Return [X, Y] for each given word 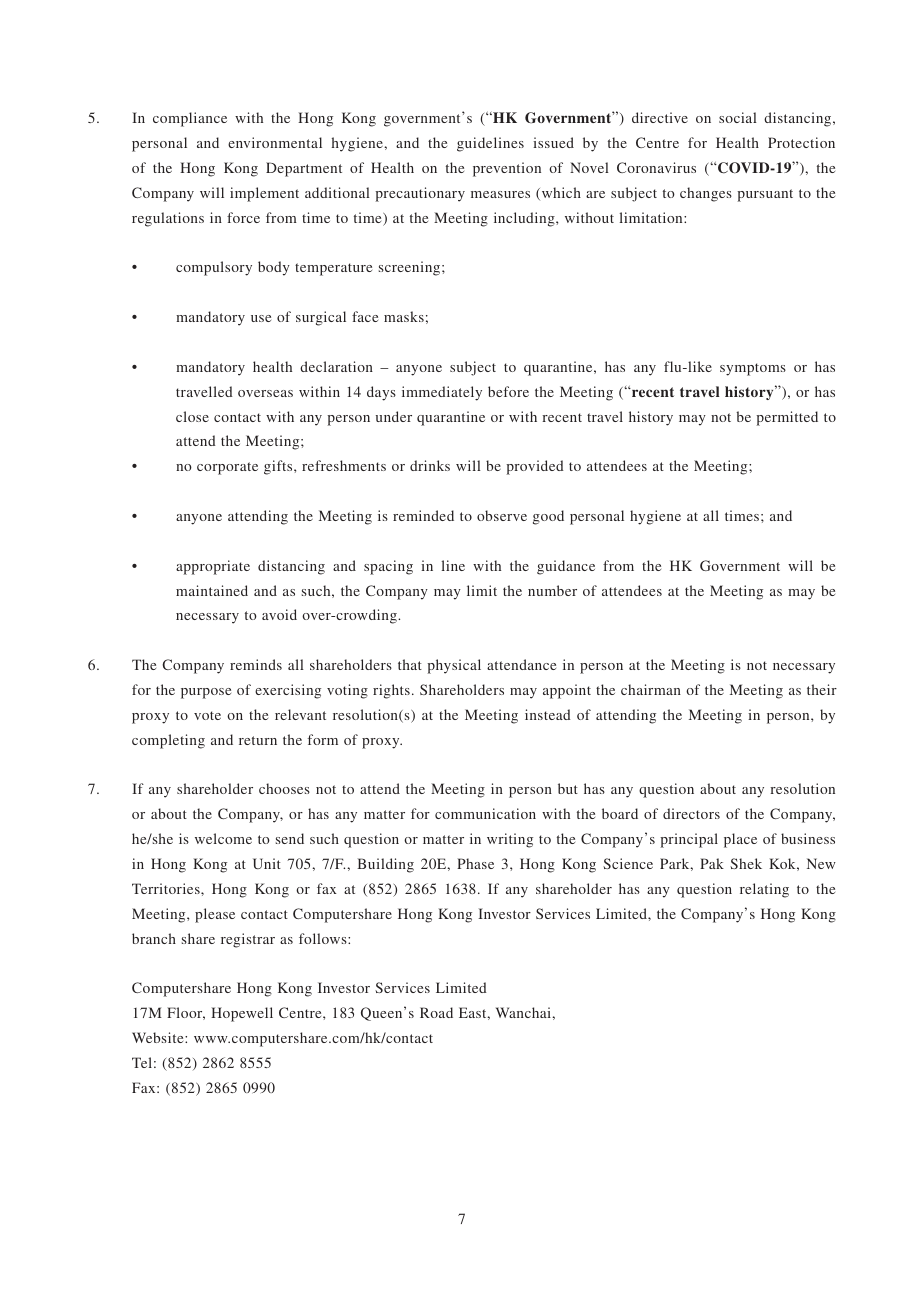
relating [764, 890]
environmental [275, 142]
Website [159, 1037]
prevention [507, 169]
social [738, 117]
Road [436, 1012]
